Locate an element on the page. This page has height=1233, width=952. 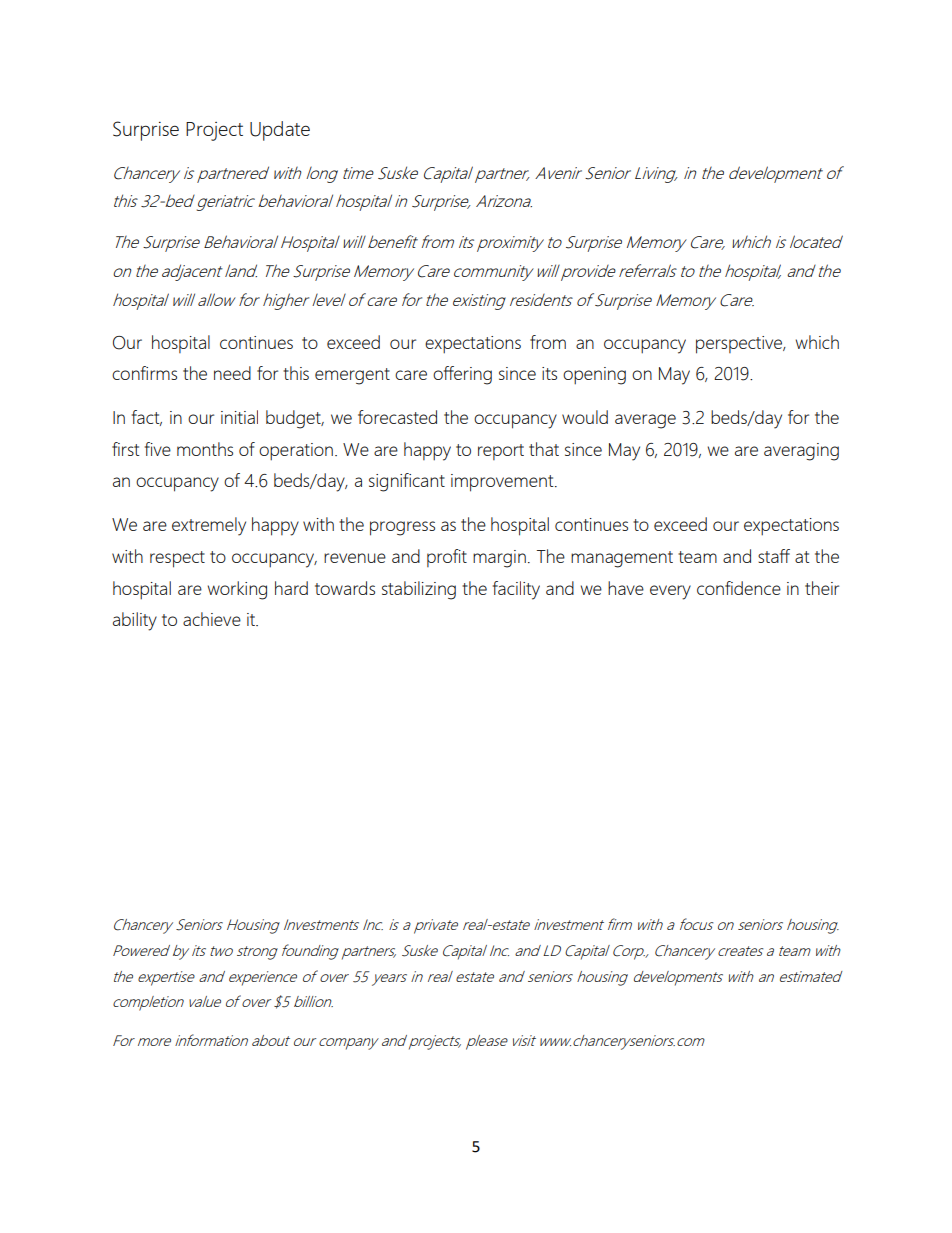
Update is located at coordinates (280, 131).
